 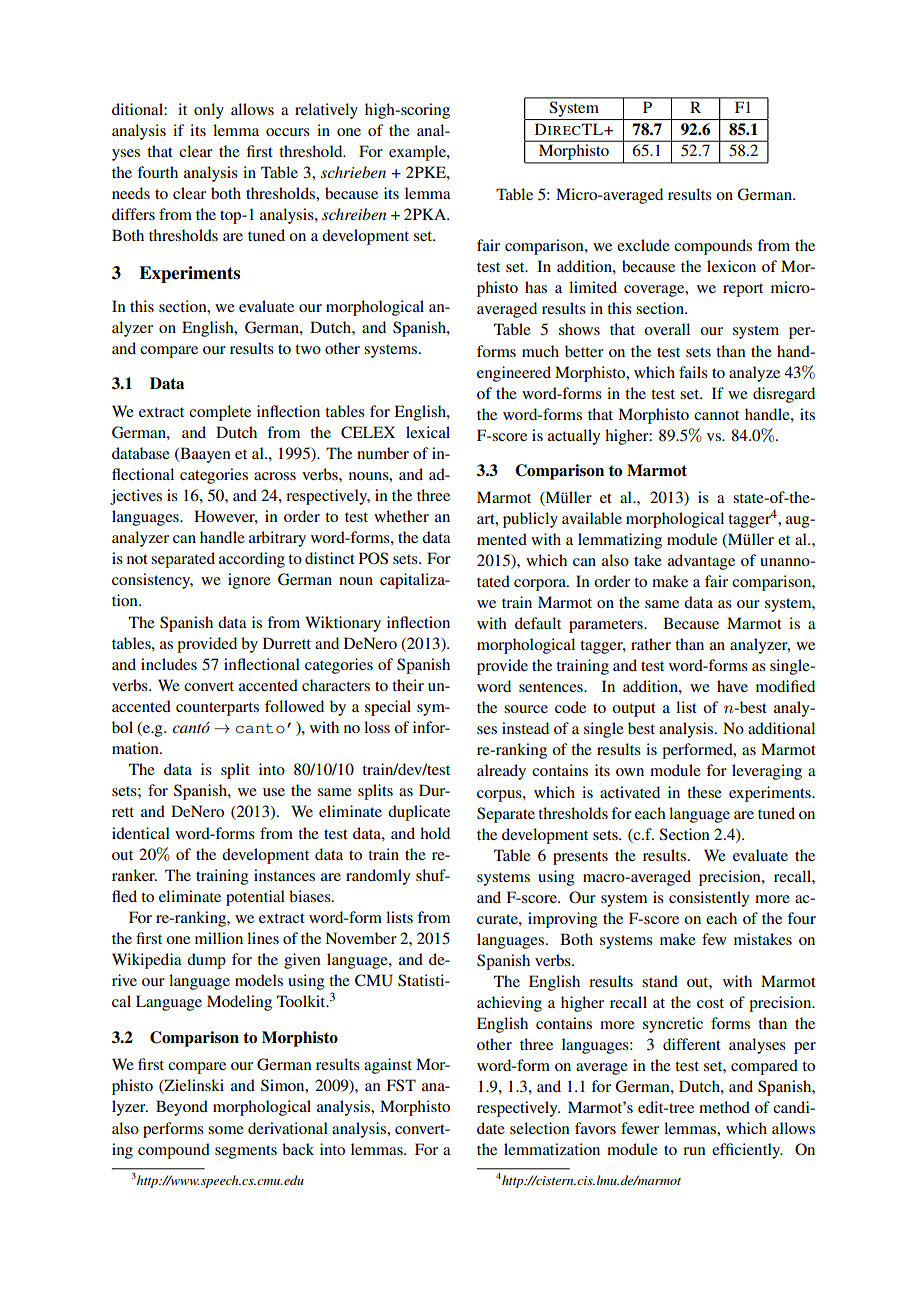 I want to click on some, so click(x=226, y=1130).
